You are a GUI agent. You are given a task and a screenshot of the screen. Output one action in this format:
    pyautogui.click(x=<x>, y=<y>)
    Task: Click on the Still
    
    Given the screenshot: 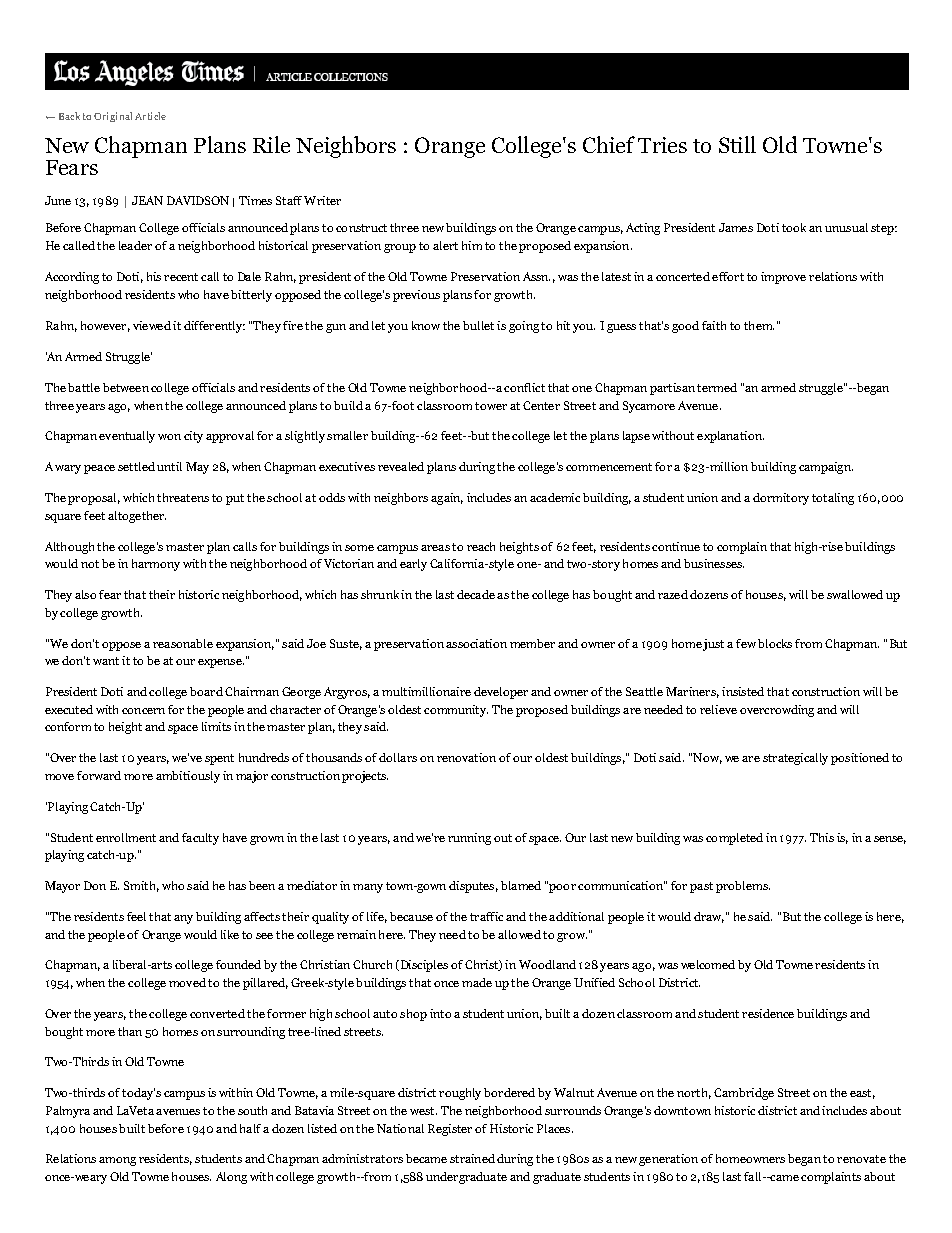 What is the action you would take?
    pyautogui.click(x=737, y=144)
